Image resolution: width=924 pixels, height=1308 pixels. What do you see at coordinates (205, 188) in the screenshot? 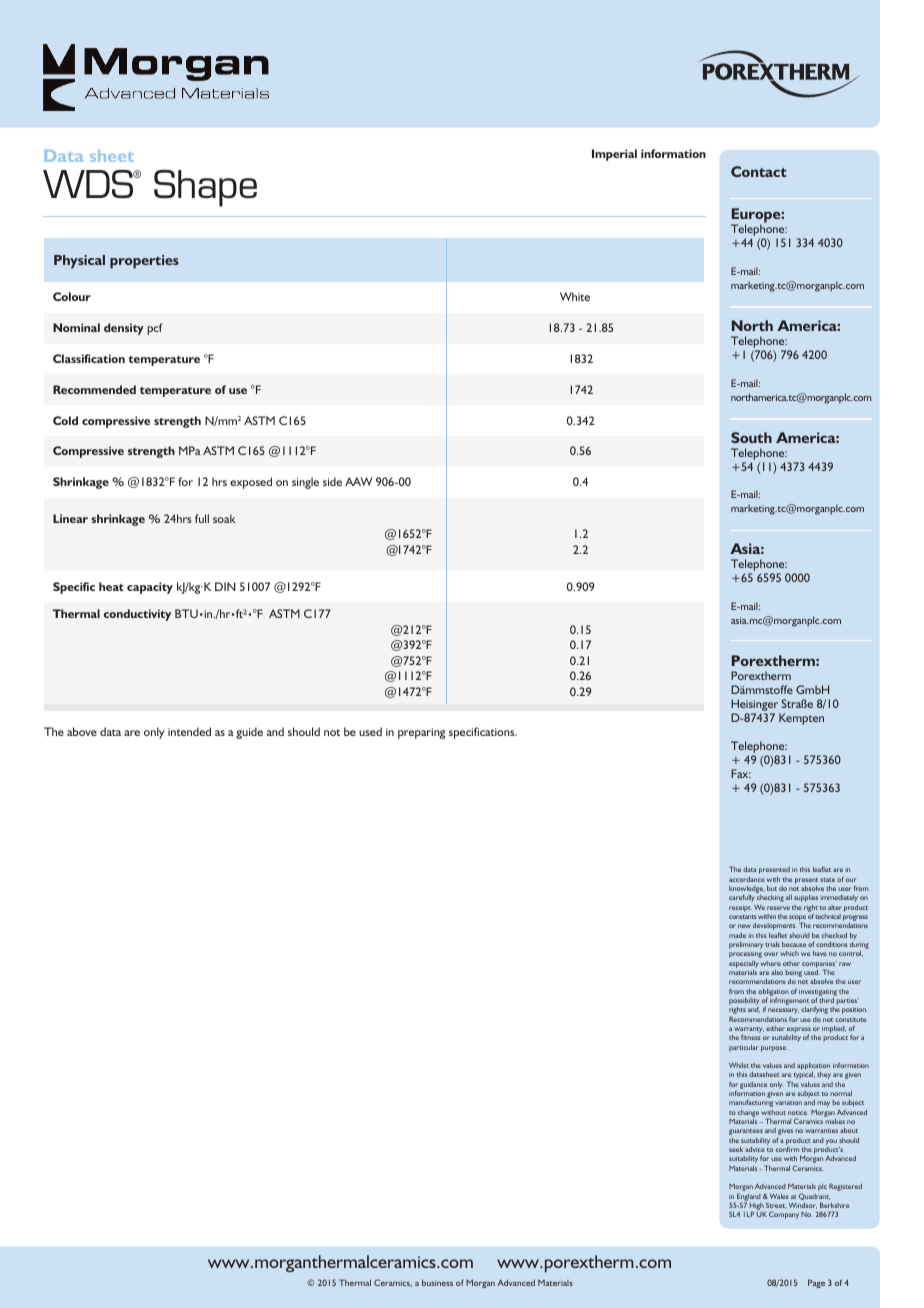
I see `Shape` at bounding box center [205, 188].
